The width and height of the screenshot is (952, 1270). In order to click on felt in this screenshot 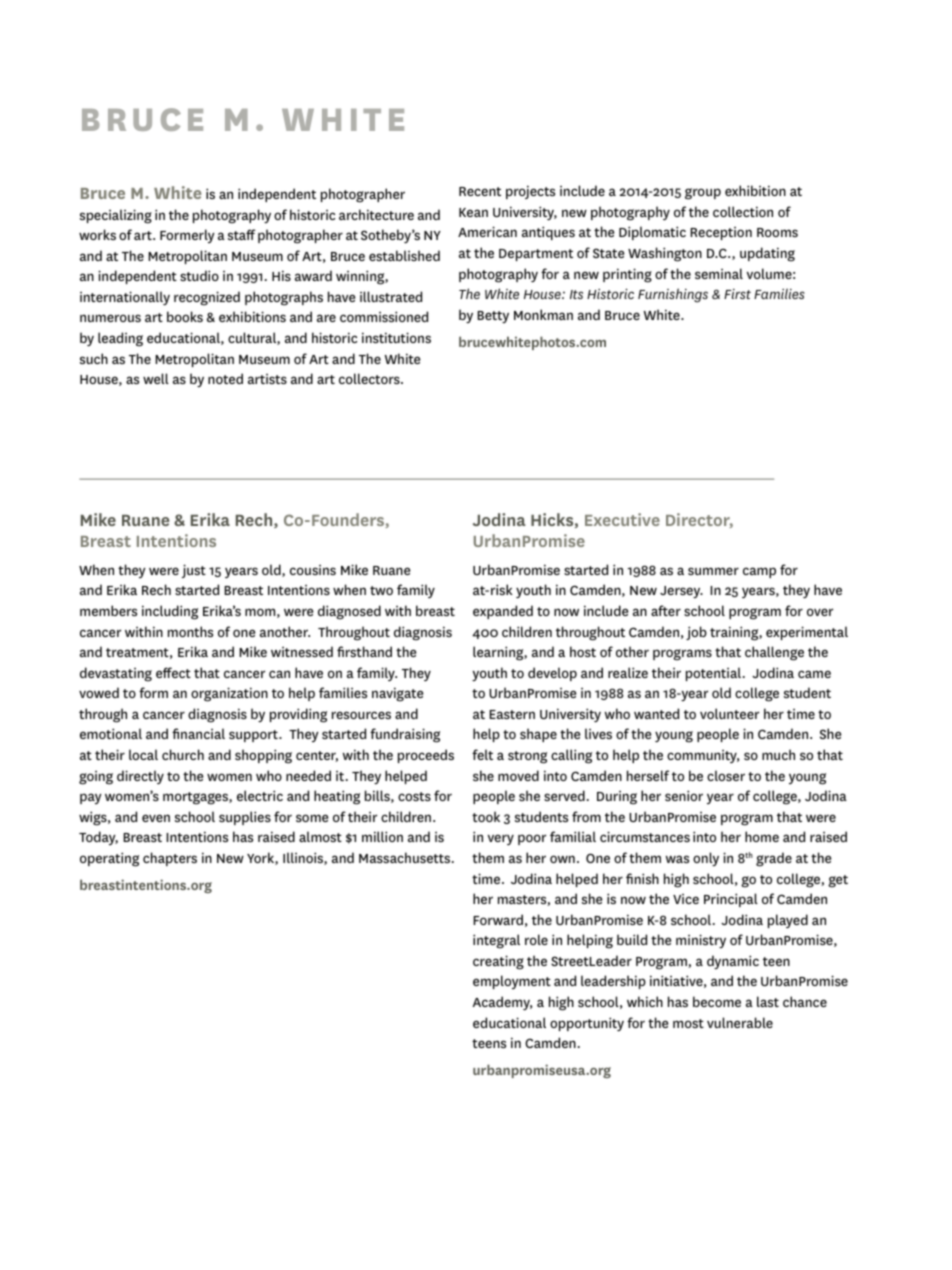, I will do `click(482, 754)`.
